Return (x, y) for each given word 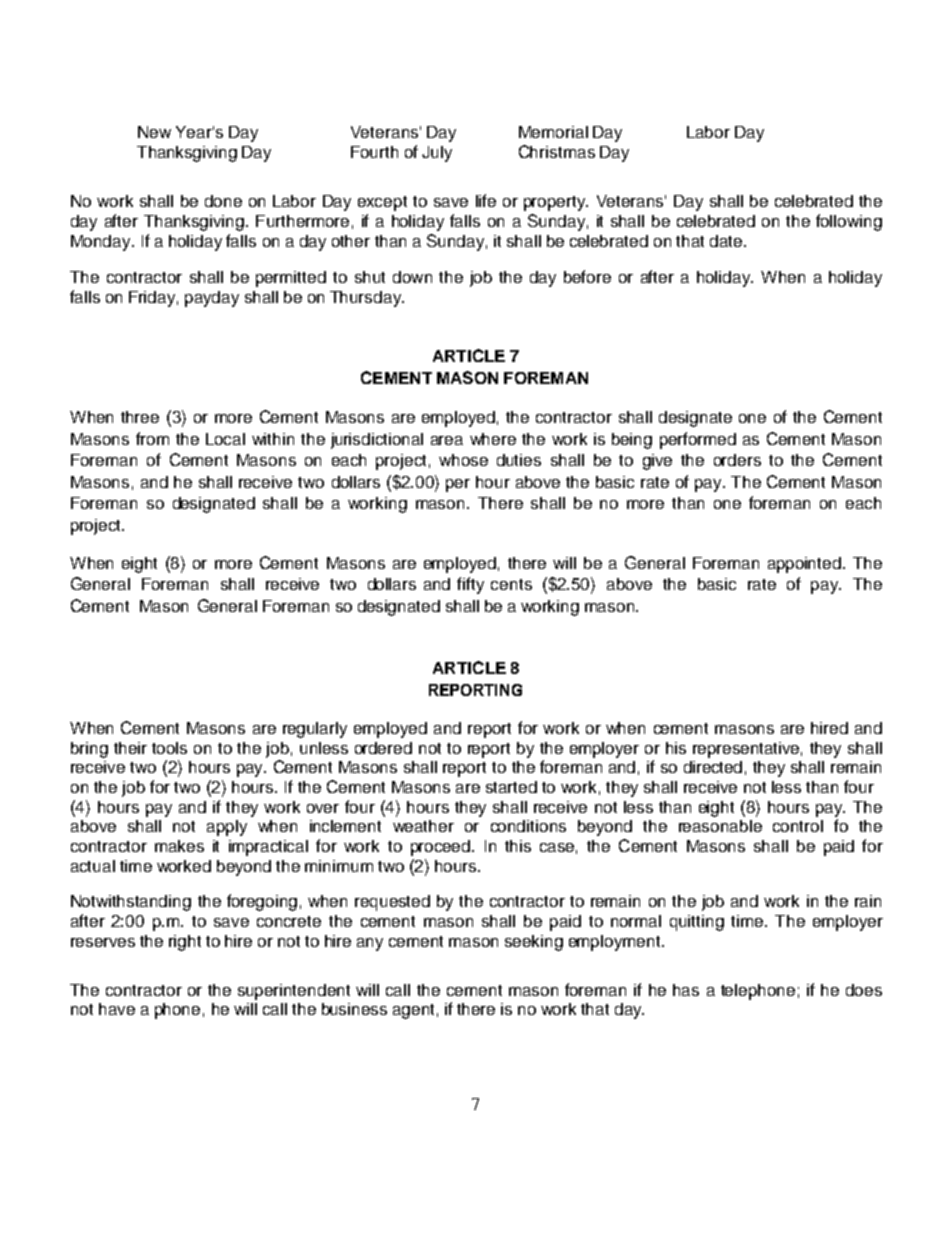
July (437, 154)
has (686, 990)
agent (413, 1011)
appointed (804, 565)
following (849, 222)
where (493, 439)
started (511, 787)
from (152, 438)
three (140, 417)
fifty (470, 585)
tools (169, 748)
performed (698, 440)
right (185, 943)
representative (746, 750)
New (154, 132)
